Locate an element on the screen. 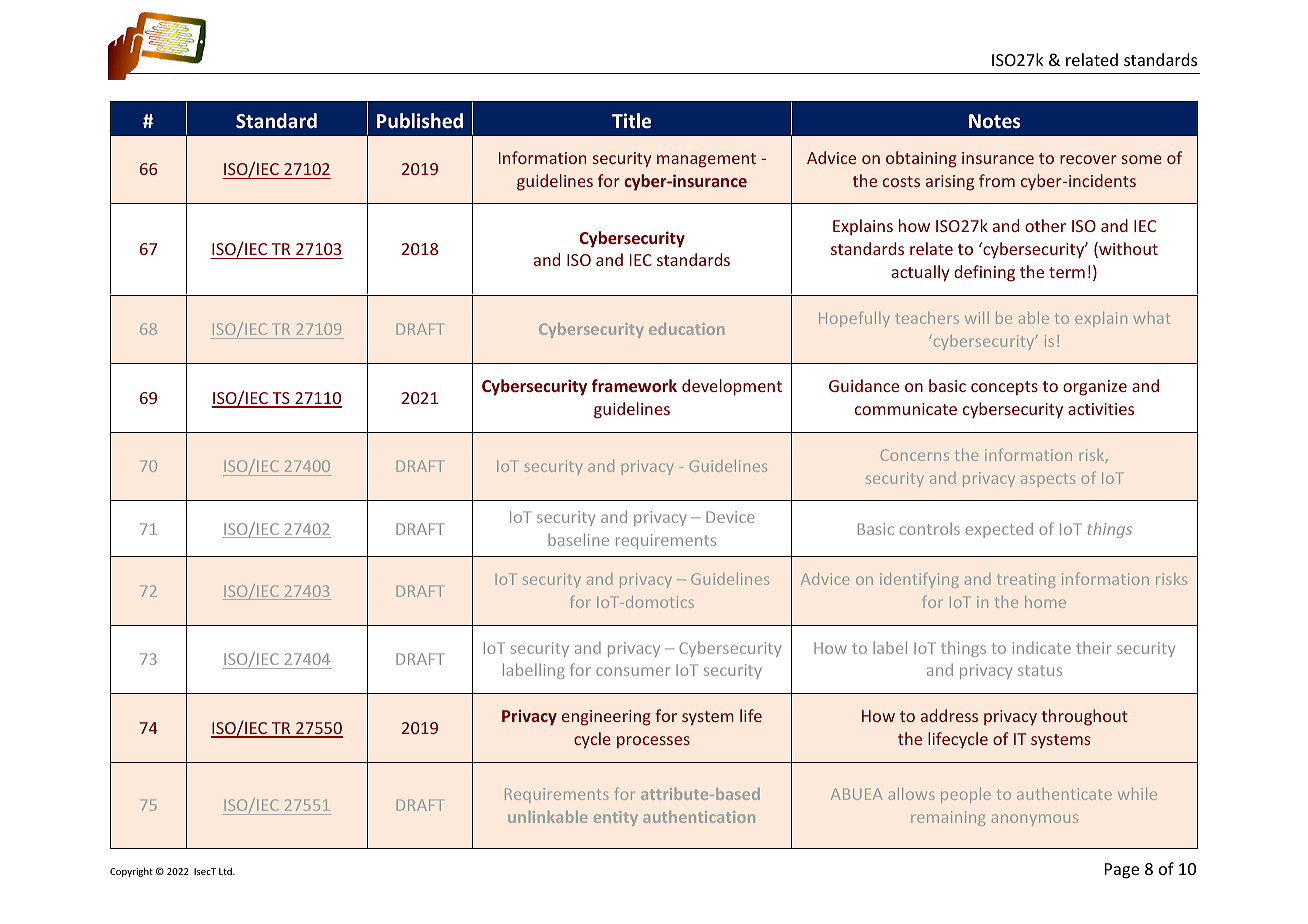  Published is located at coordinates (420, 121).
